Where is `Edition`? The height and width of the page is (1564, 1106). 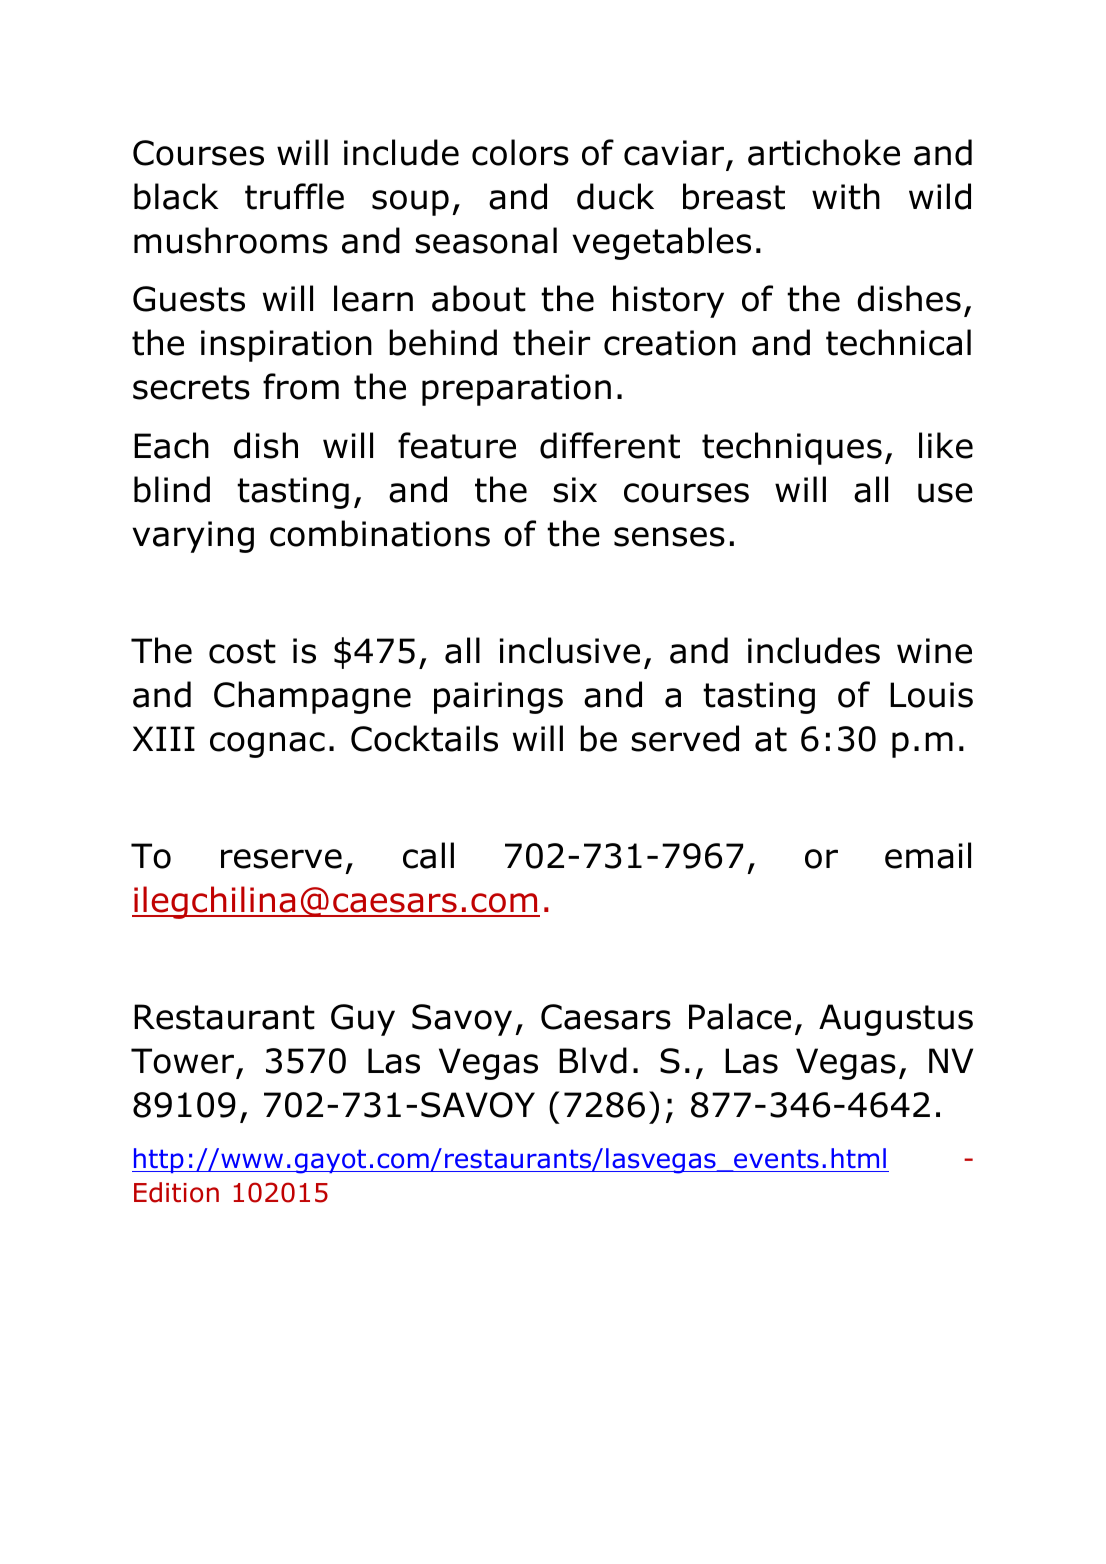
Edition is located at coordinates (176, 1192).
